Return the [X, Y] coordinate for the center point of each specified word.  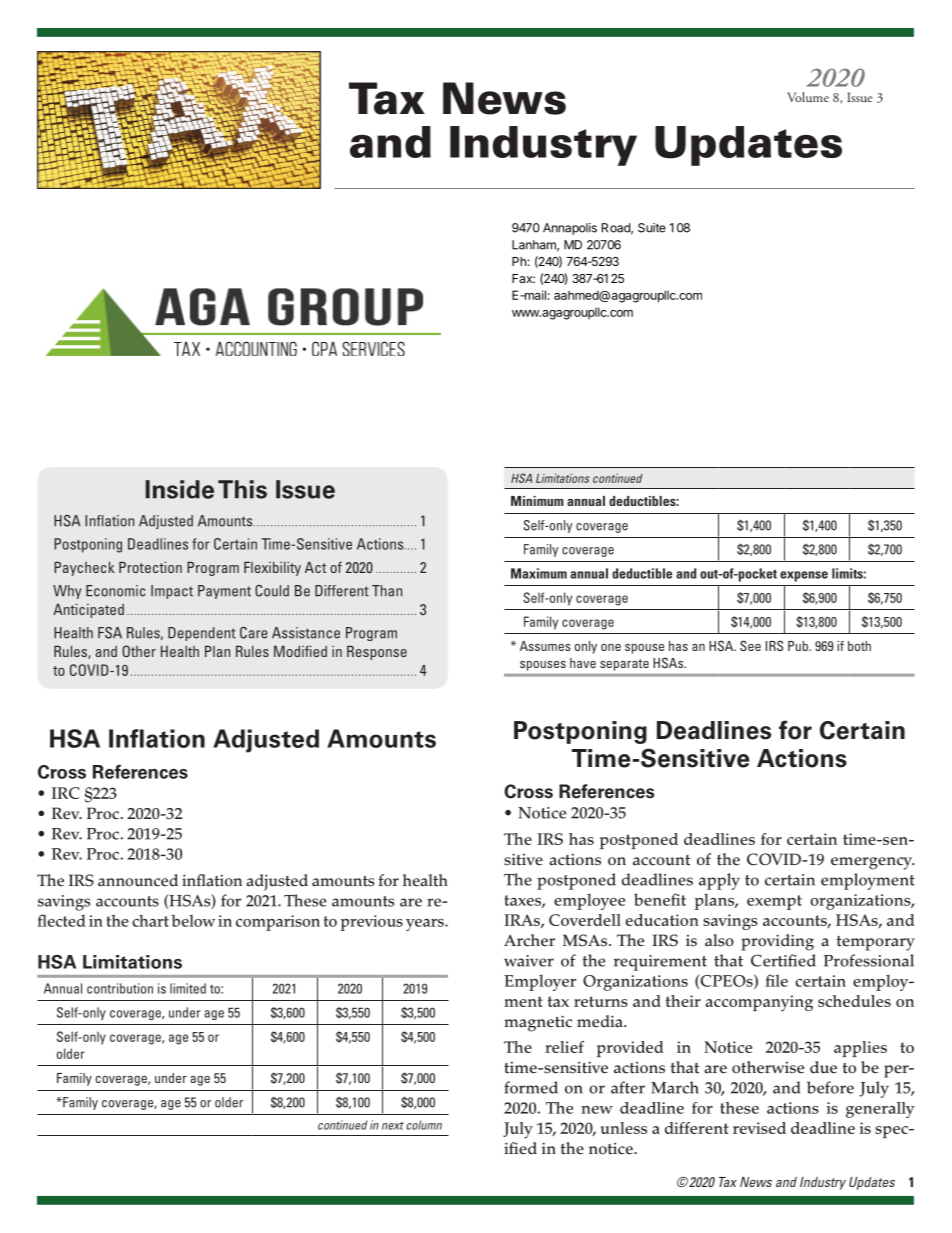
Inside [179, 489]
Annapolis [570, 229]
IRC [66, 793]
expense [804, 576]
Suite [652, 228]
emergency [872, 863]
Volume [808, 97]
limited [188, 988]
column [424, 1125]
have [583, 663]
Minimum [537, 501]
